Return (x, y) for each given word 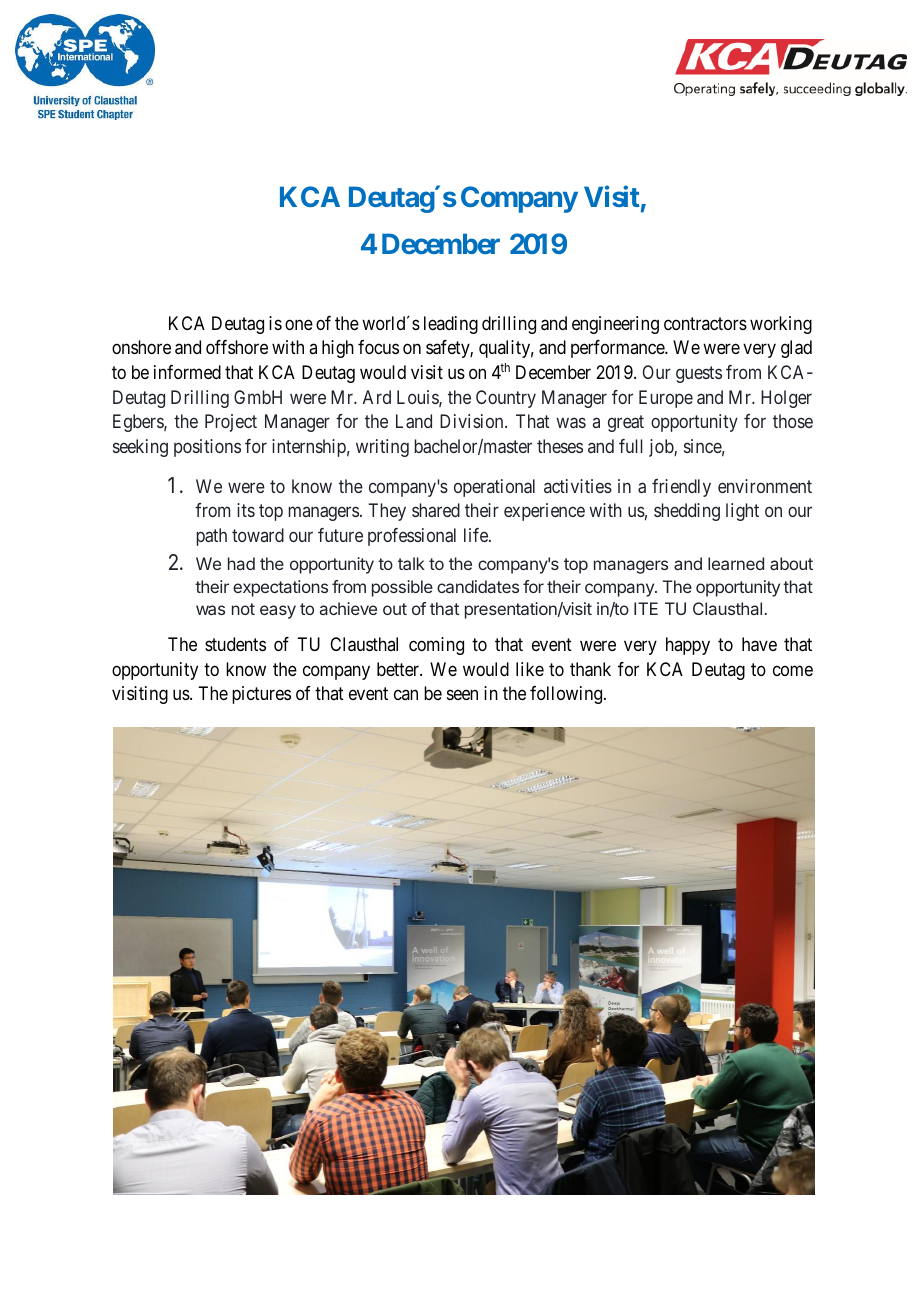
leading (451, 325)
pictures (261, 695)
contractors (705, 323)
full (631, 446)
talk (411, 563)
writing (382, 448)
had (241, 563)
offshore (237, 347)
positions (207, 448)
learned (736, 563)
